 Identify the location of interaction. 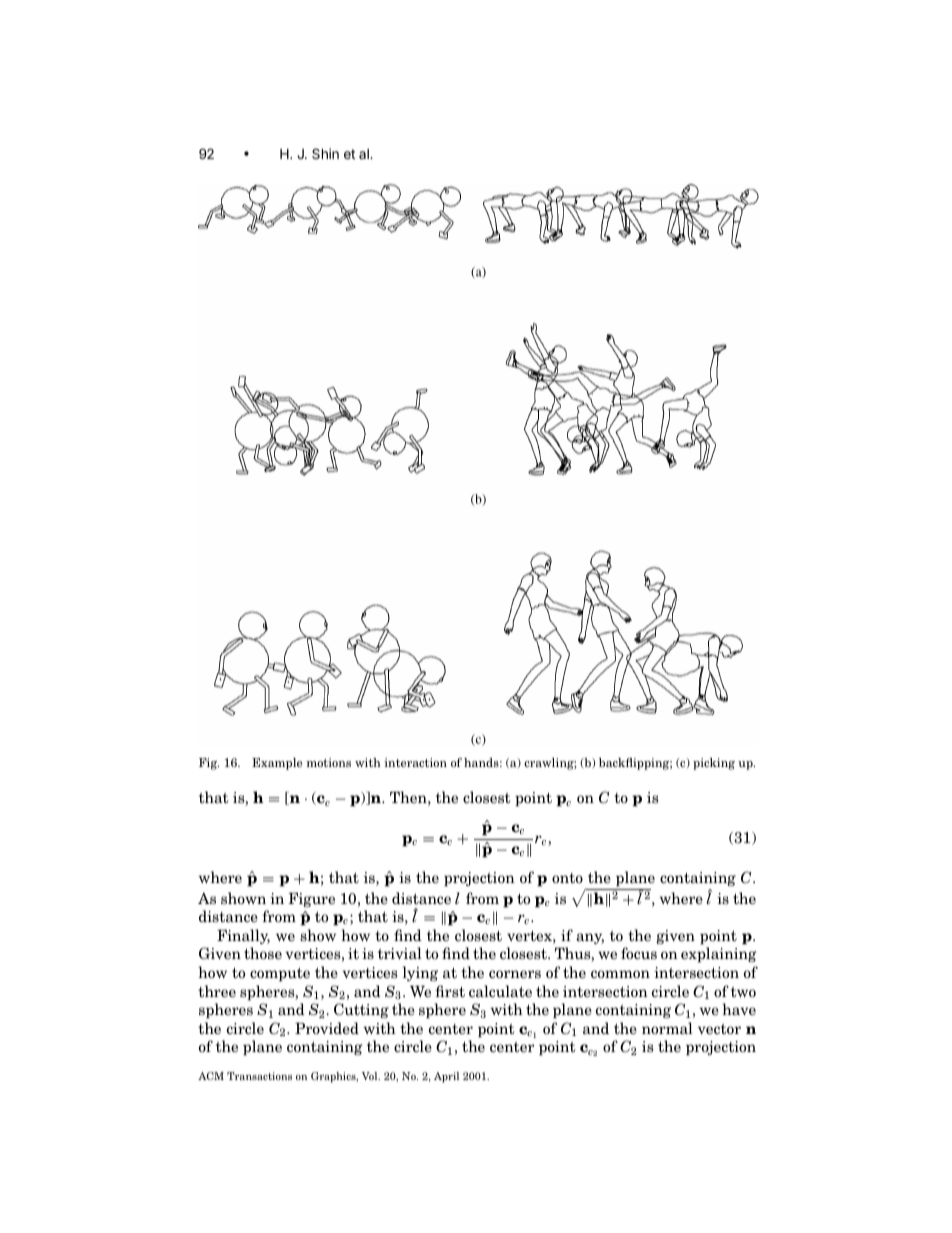
(415, 762).
